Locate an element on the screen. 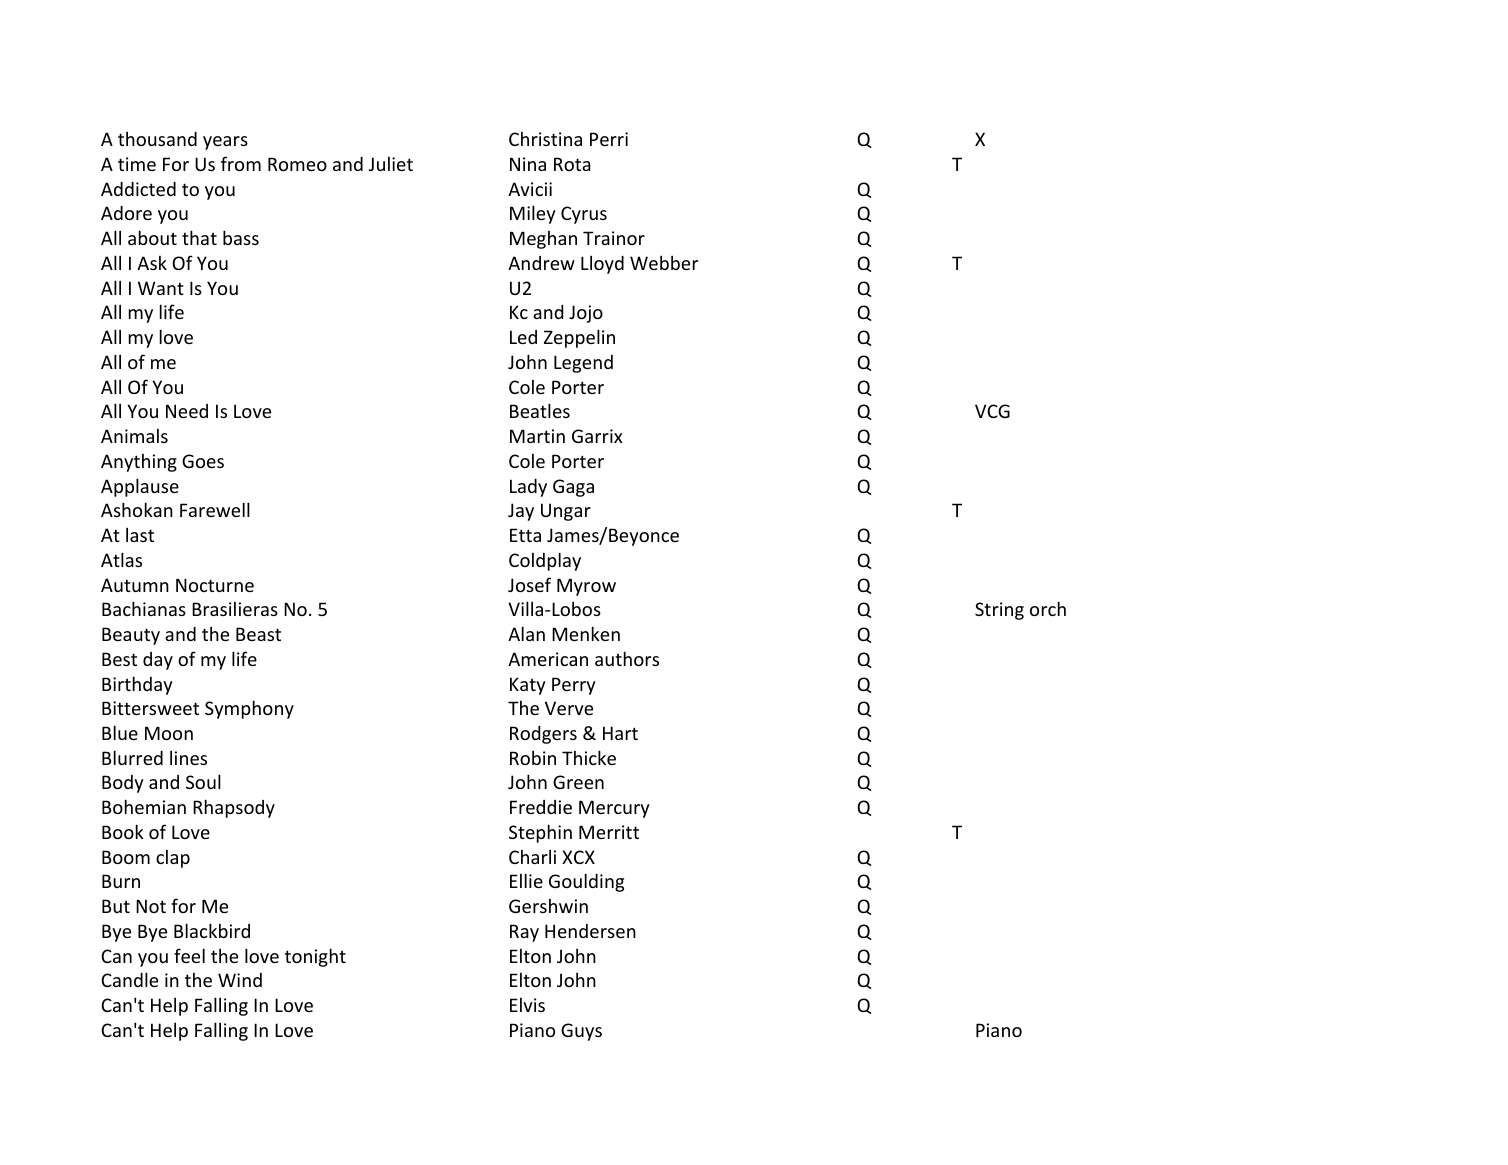 The height and width of the screenshot is (1165, 1508). Perri is located at coordinates (609, 139).
